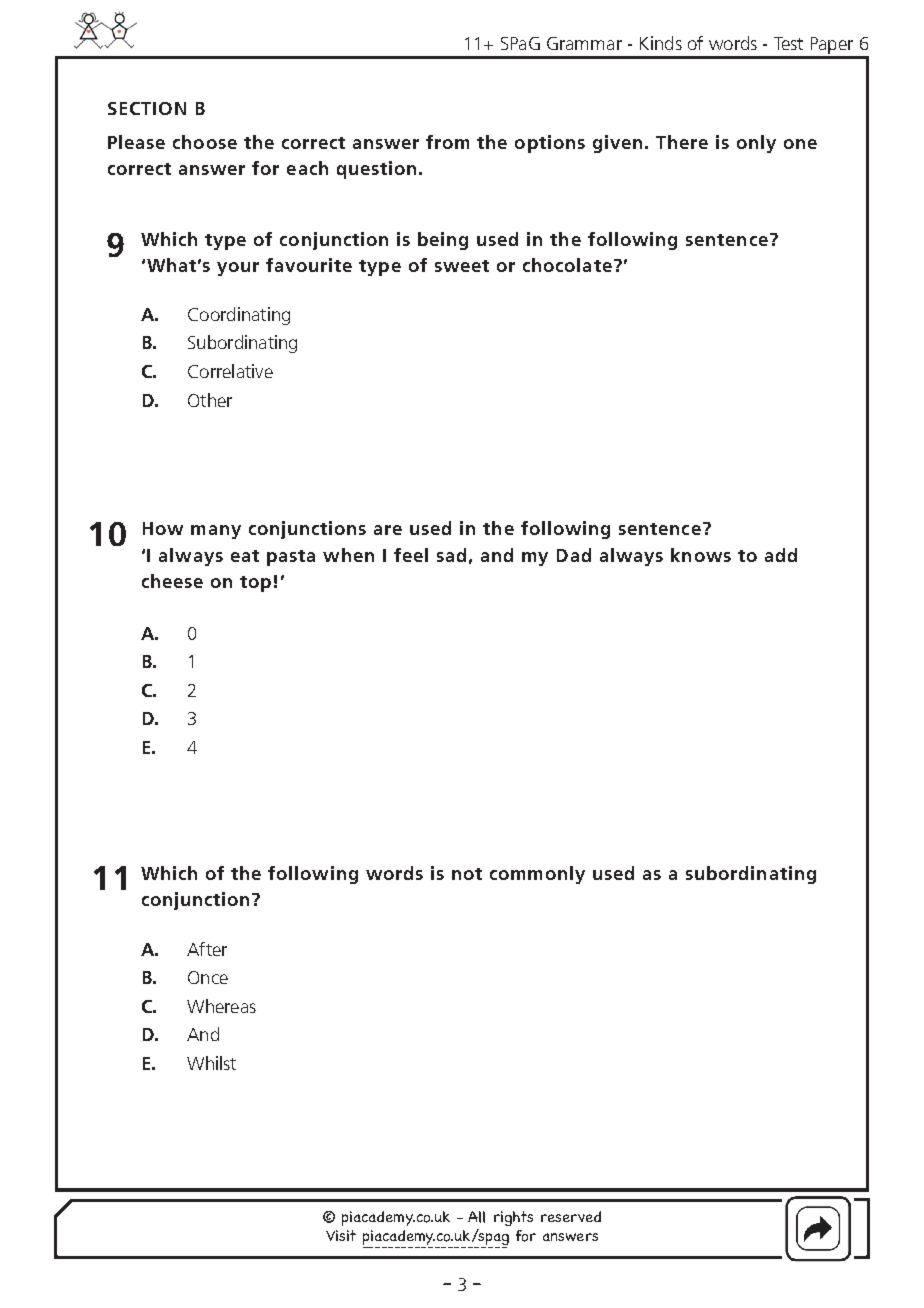 The width and height of the image is (924, 1308). Describe the element at coordinates (207, 949) in the image. I see `After` at that location.
